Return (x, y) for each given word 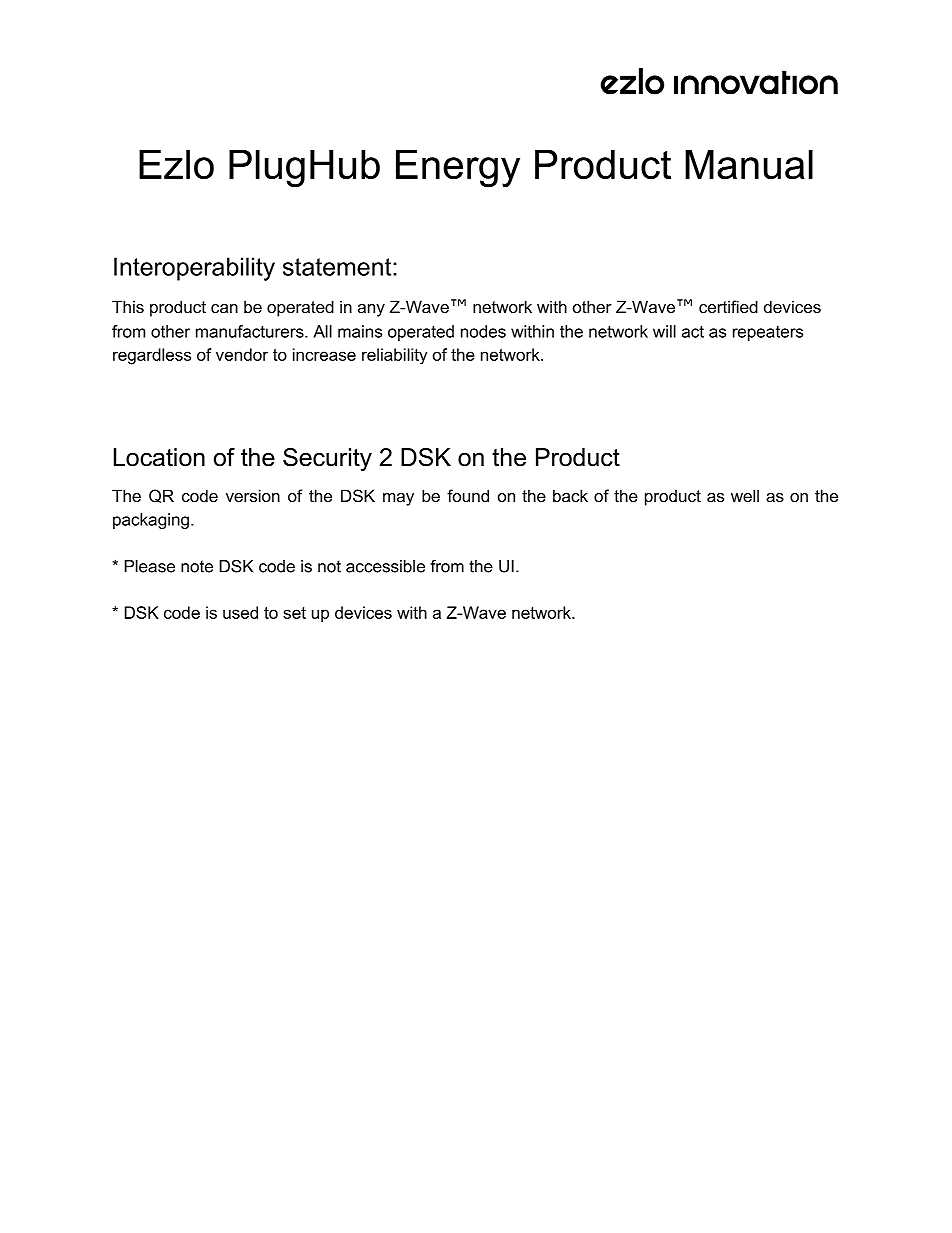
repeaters (768, 333)
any (371, 310)
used (240, 612)
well (745, 495)
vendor (242, 354)
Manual (749, 164)
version (253, 495)
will (664, 331)
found (468, 495)
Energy (458, 168)
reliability (394, 356)
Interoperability (194, 269)
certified (728, 306)
